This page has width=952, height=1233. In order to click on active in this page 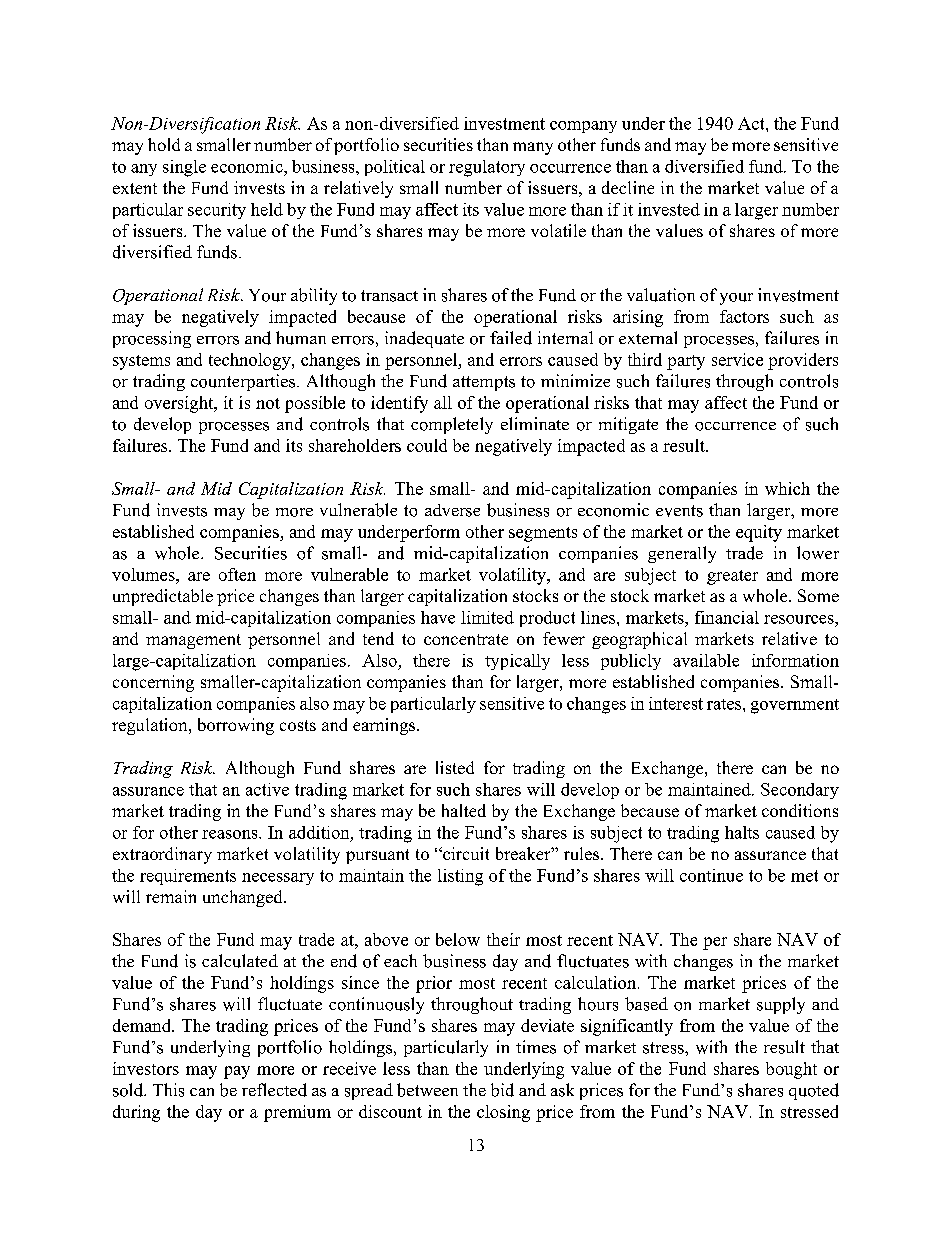, I will do `click(267, 789)`.
